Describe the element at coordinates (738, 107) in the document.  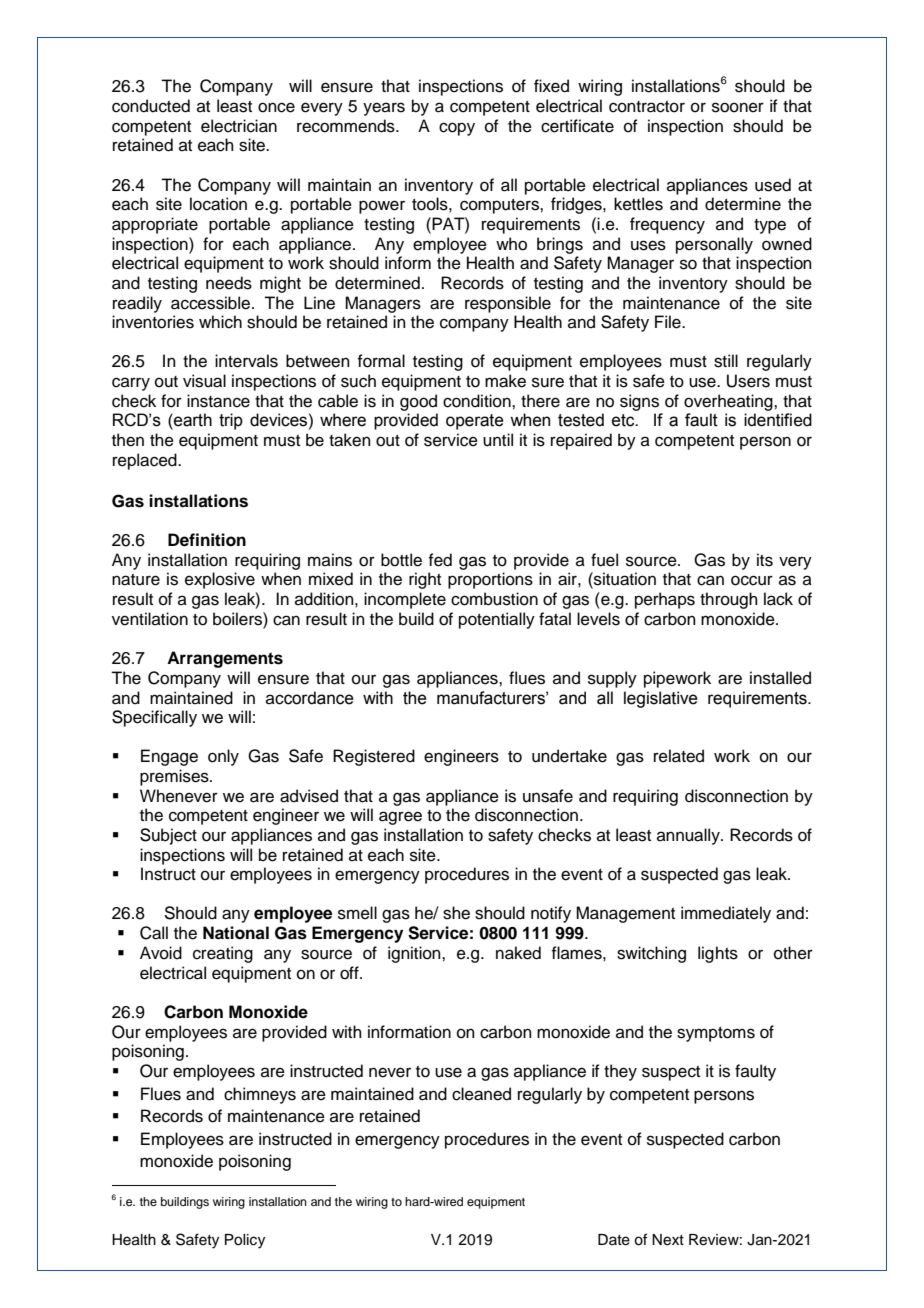
I see `sooner` at that location.
